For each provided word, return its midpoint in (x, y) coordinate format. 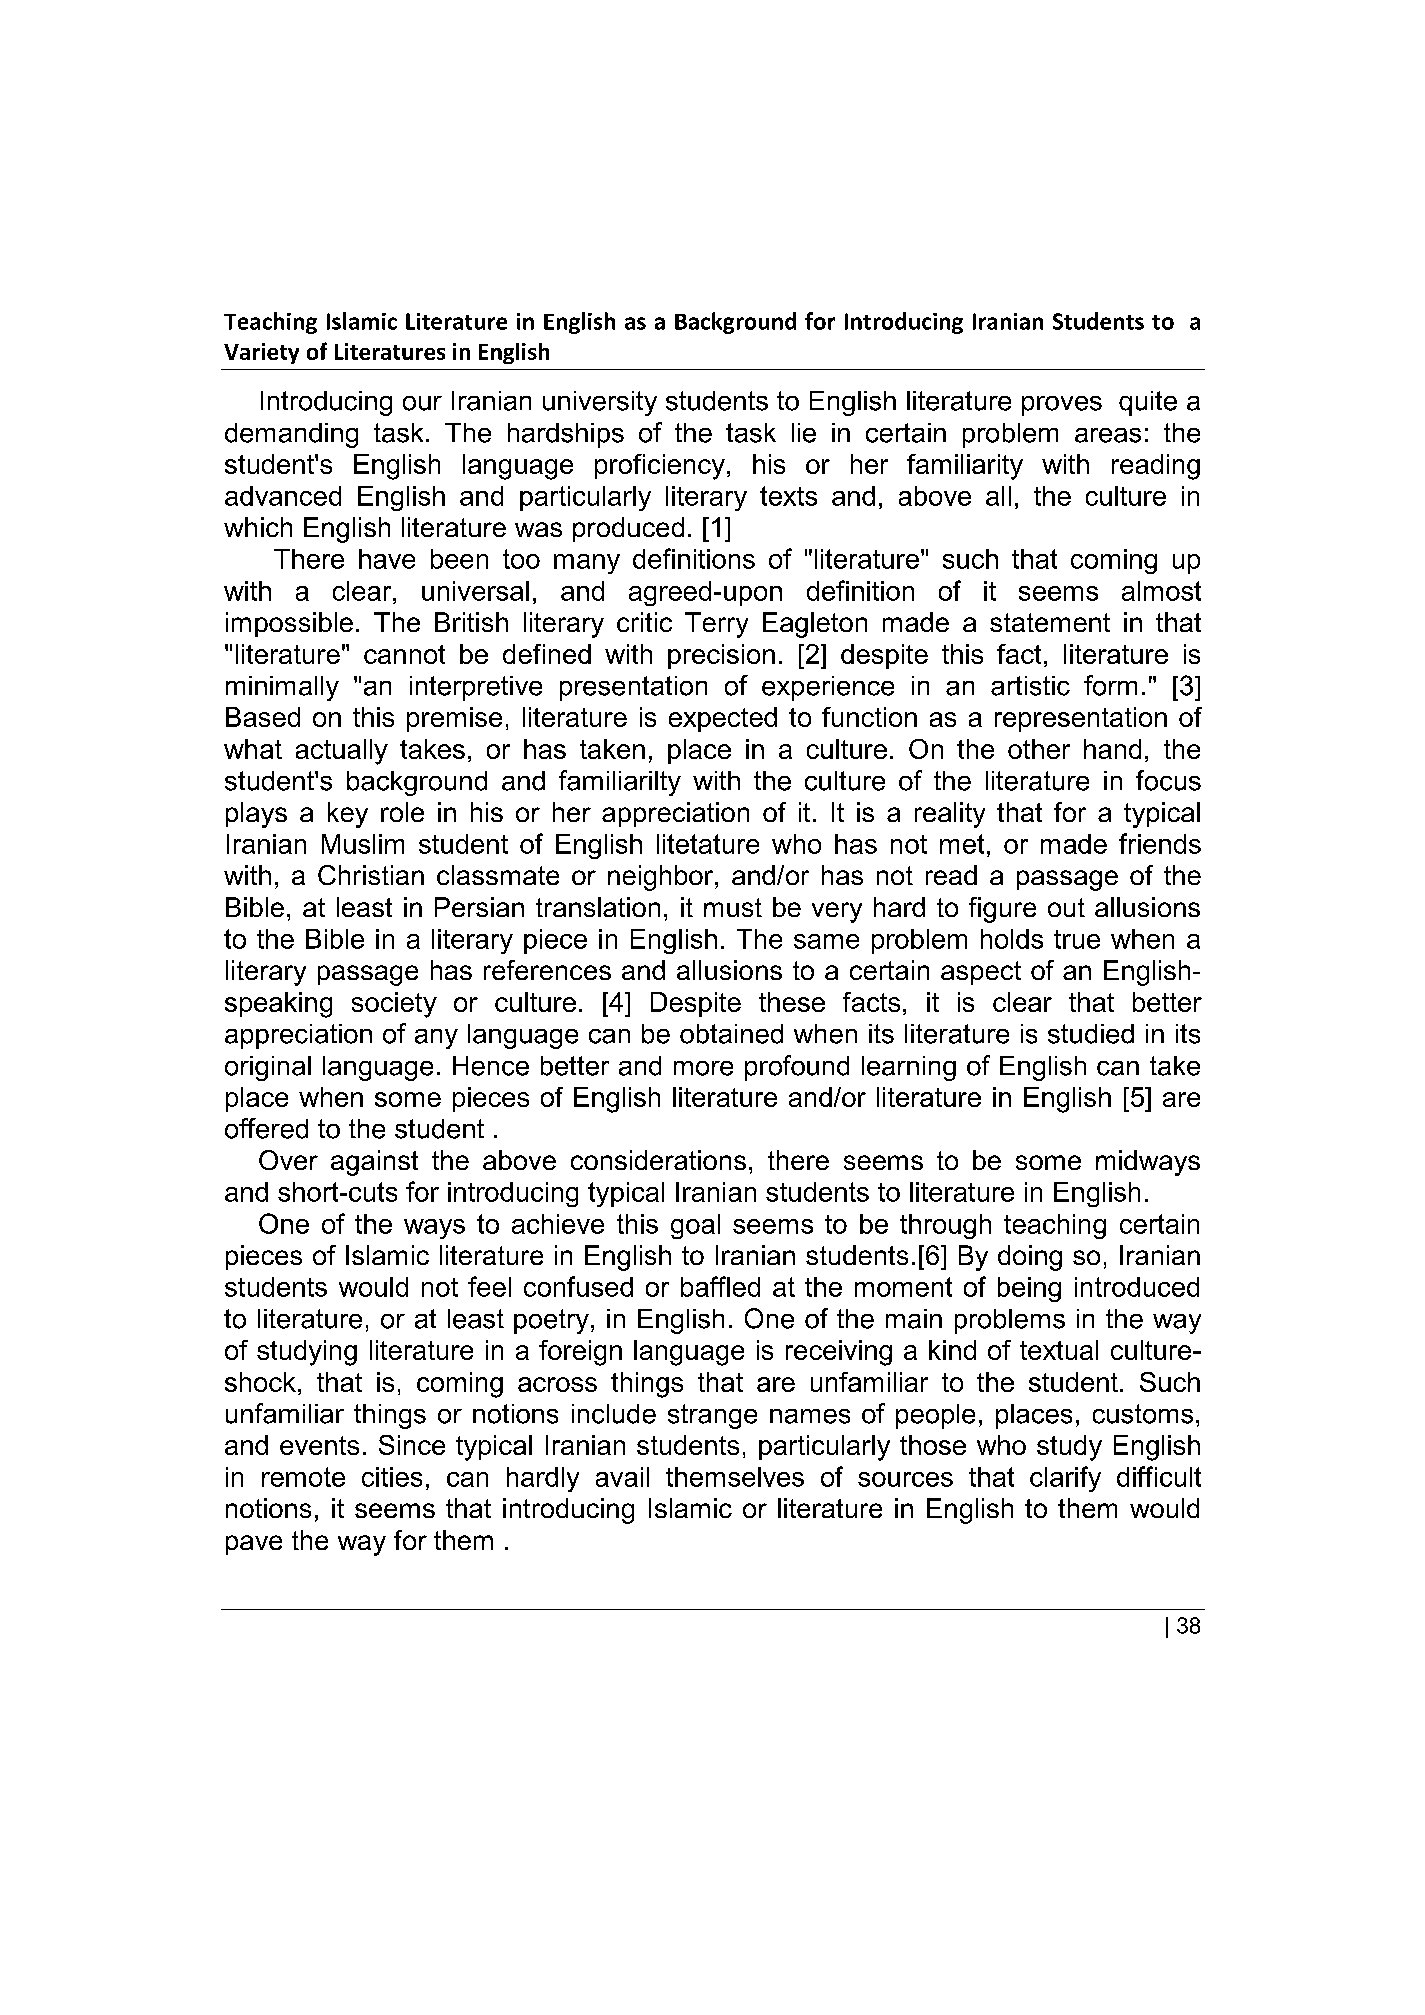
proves (1062, 406)
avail (622, 1477)
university (600, 403)
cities (392, 1477)
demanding (291, 435)
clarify (1065, 1479)
